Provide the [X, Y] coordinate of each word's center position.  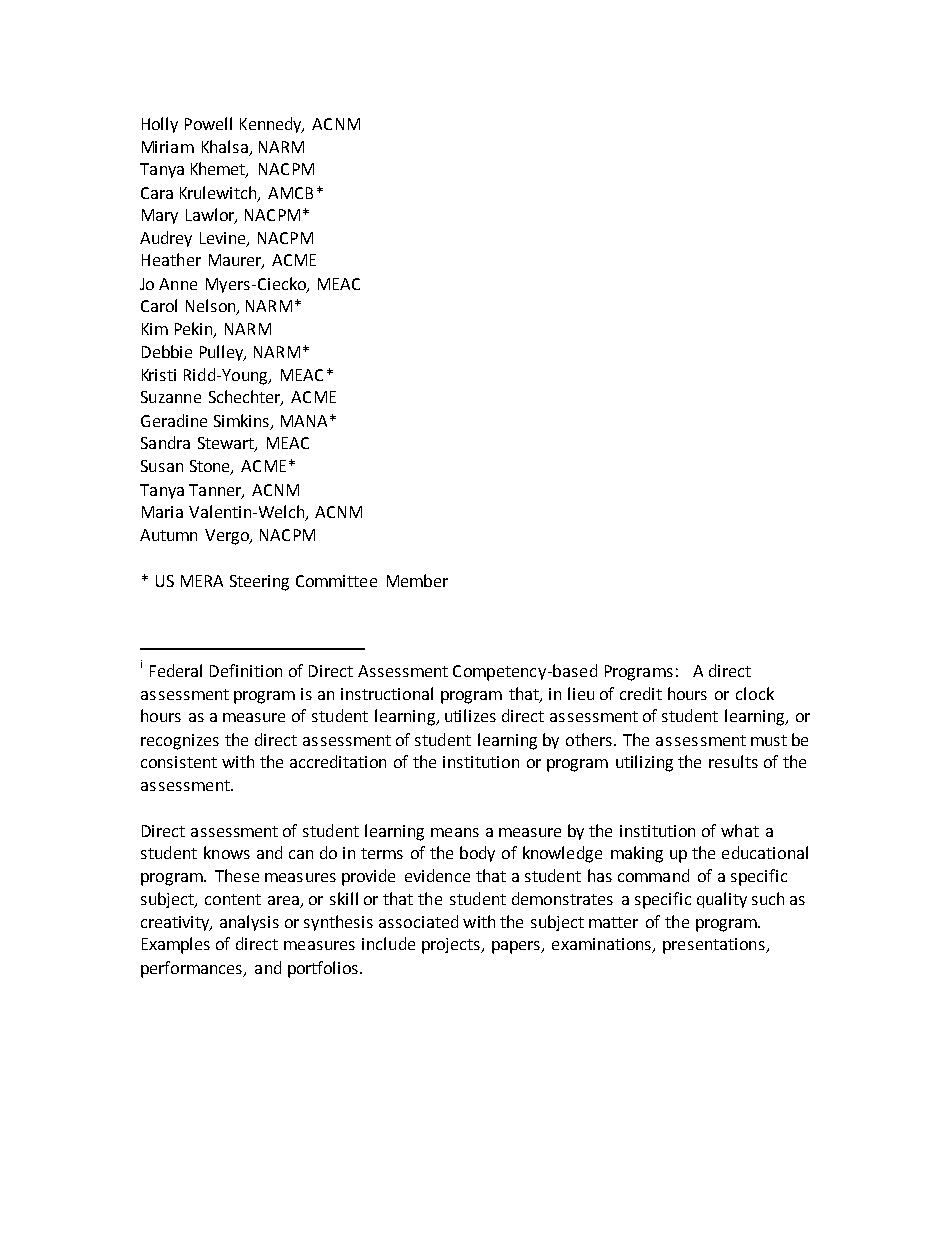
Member [417, 580]
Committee [336, 581]
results [733, 761]
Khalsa [226, 148]
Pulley [223, 353]
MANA [304, 421]
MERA [202, 581]
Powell [208, 123]
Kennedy [272, 125]
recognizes [180, 742]
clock [755, 693]
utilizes [470, 715]
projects [452, 946]
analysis [249, 923]
